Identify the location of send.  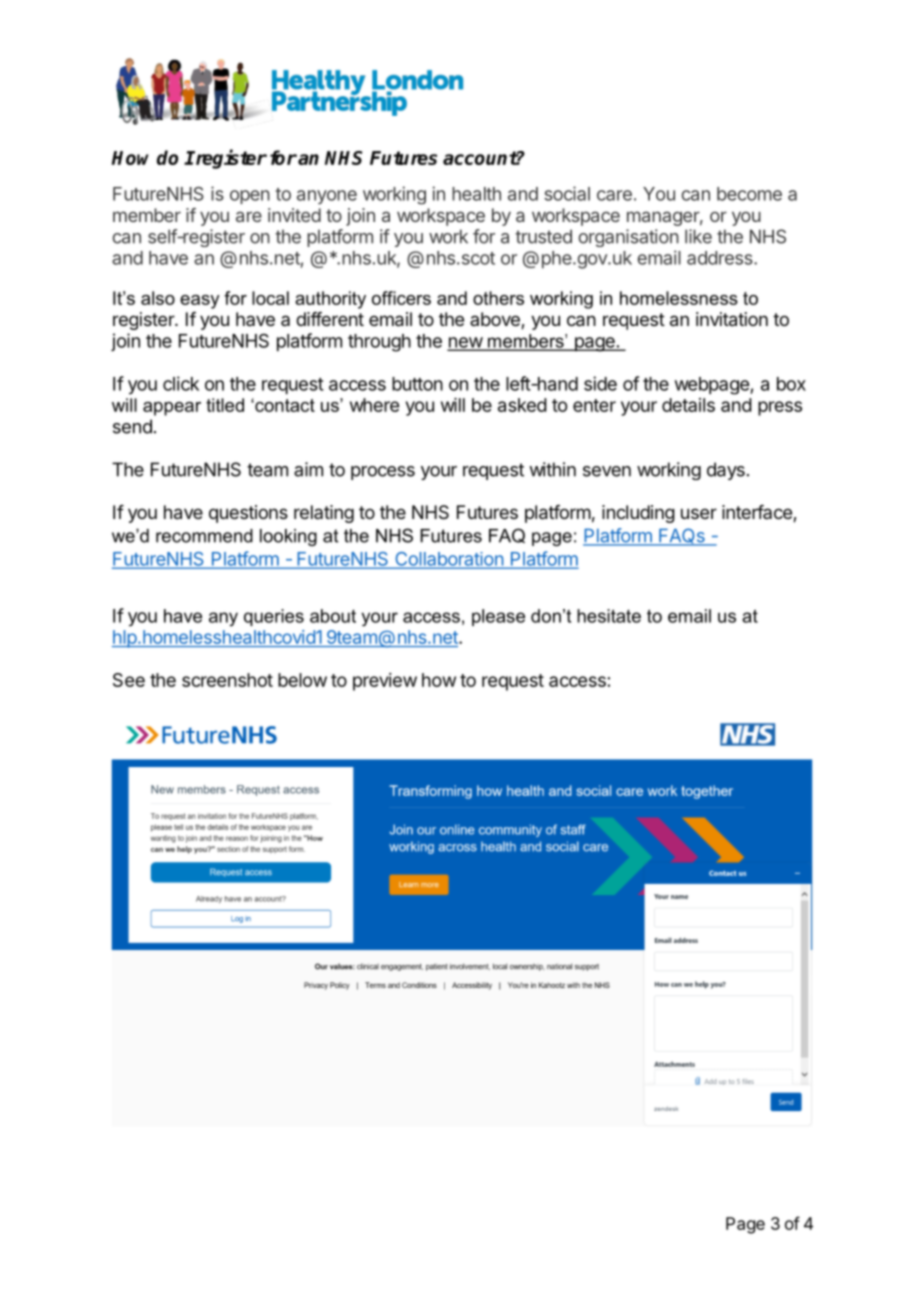
(132, 426).
